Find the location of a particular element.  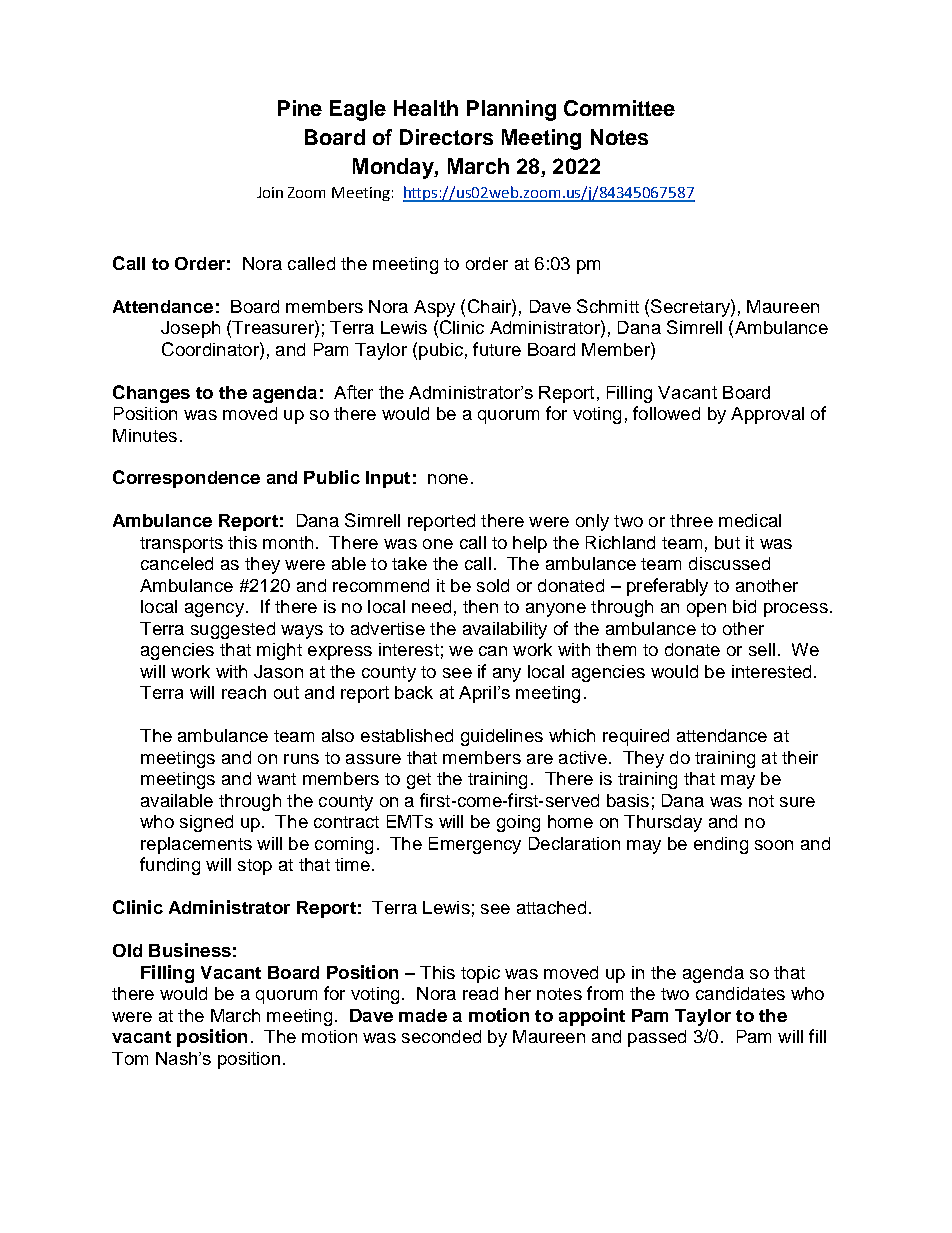

reach is located at coordinates (244, 692).
